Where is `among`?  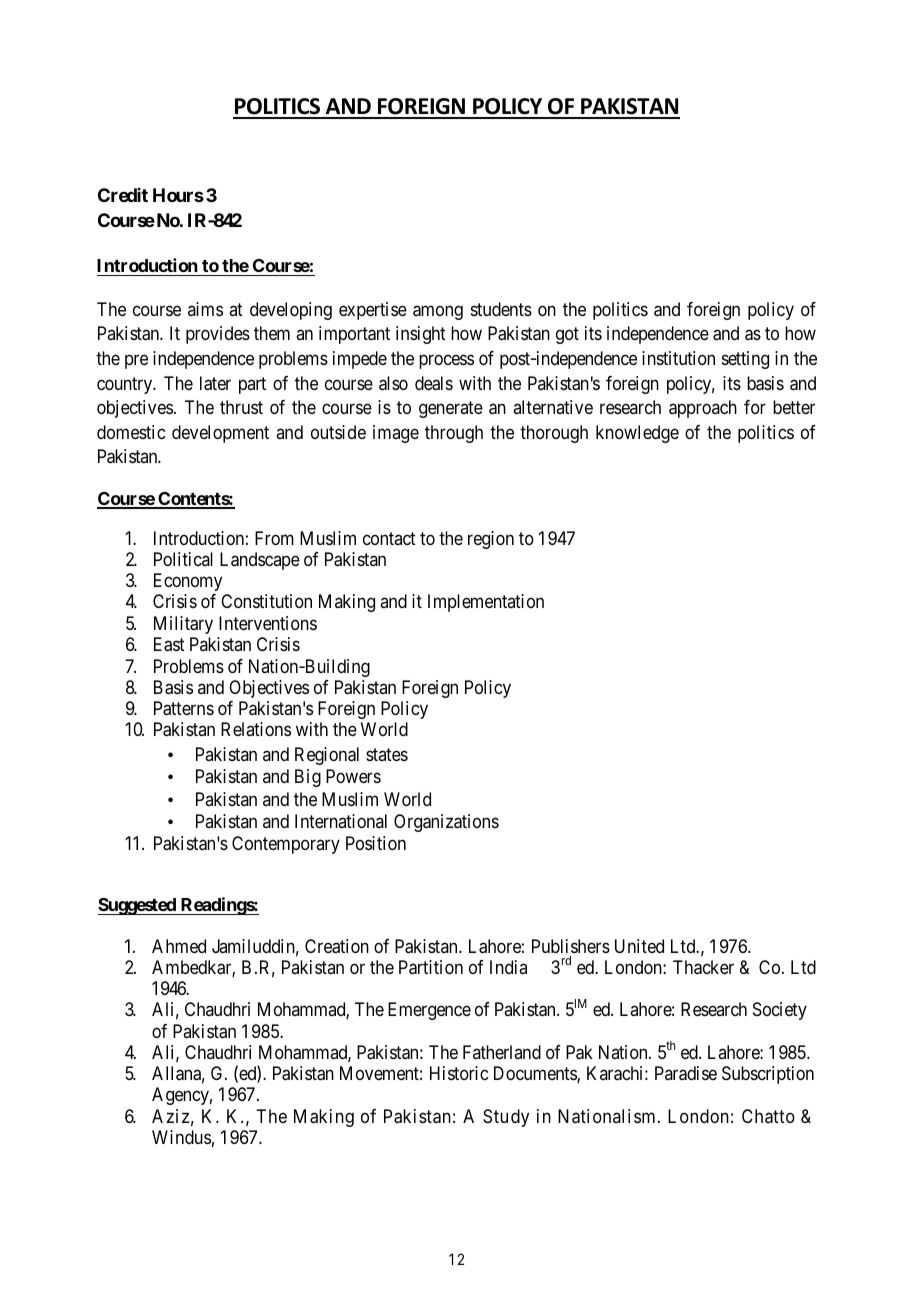 among is located at coordinates (438, 312).
